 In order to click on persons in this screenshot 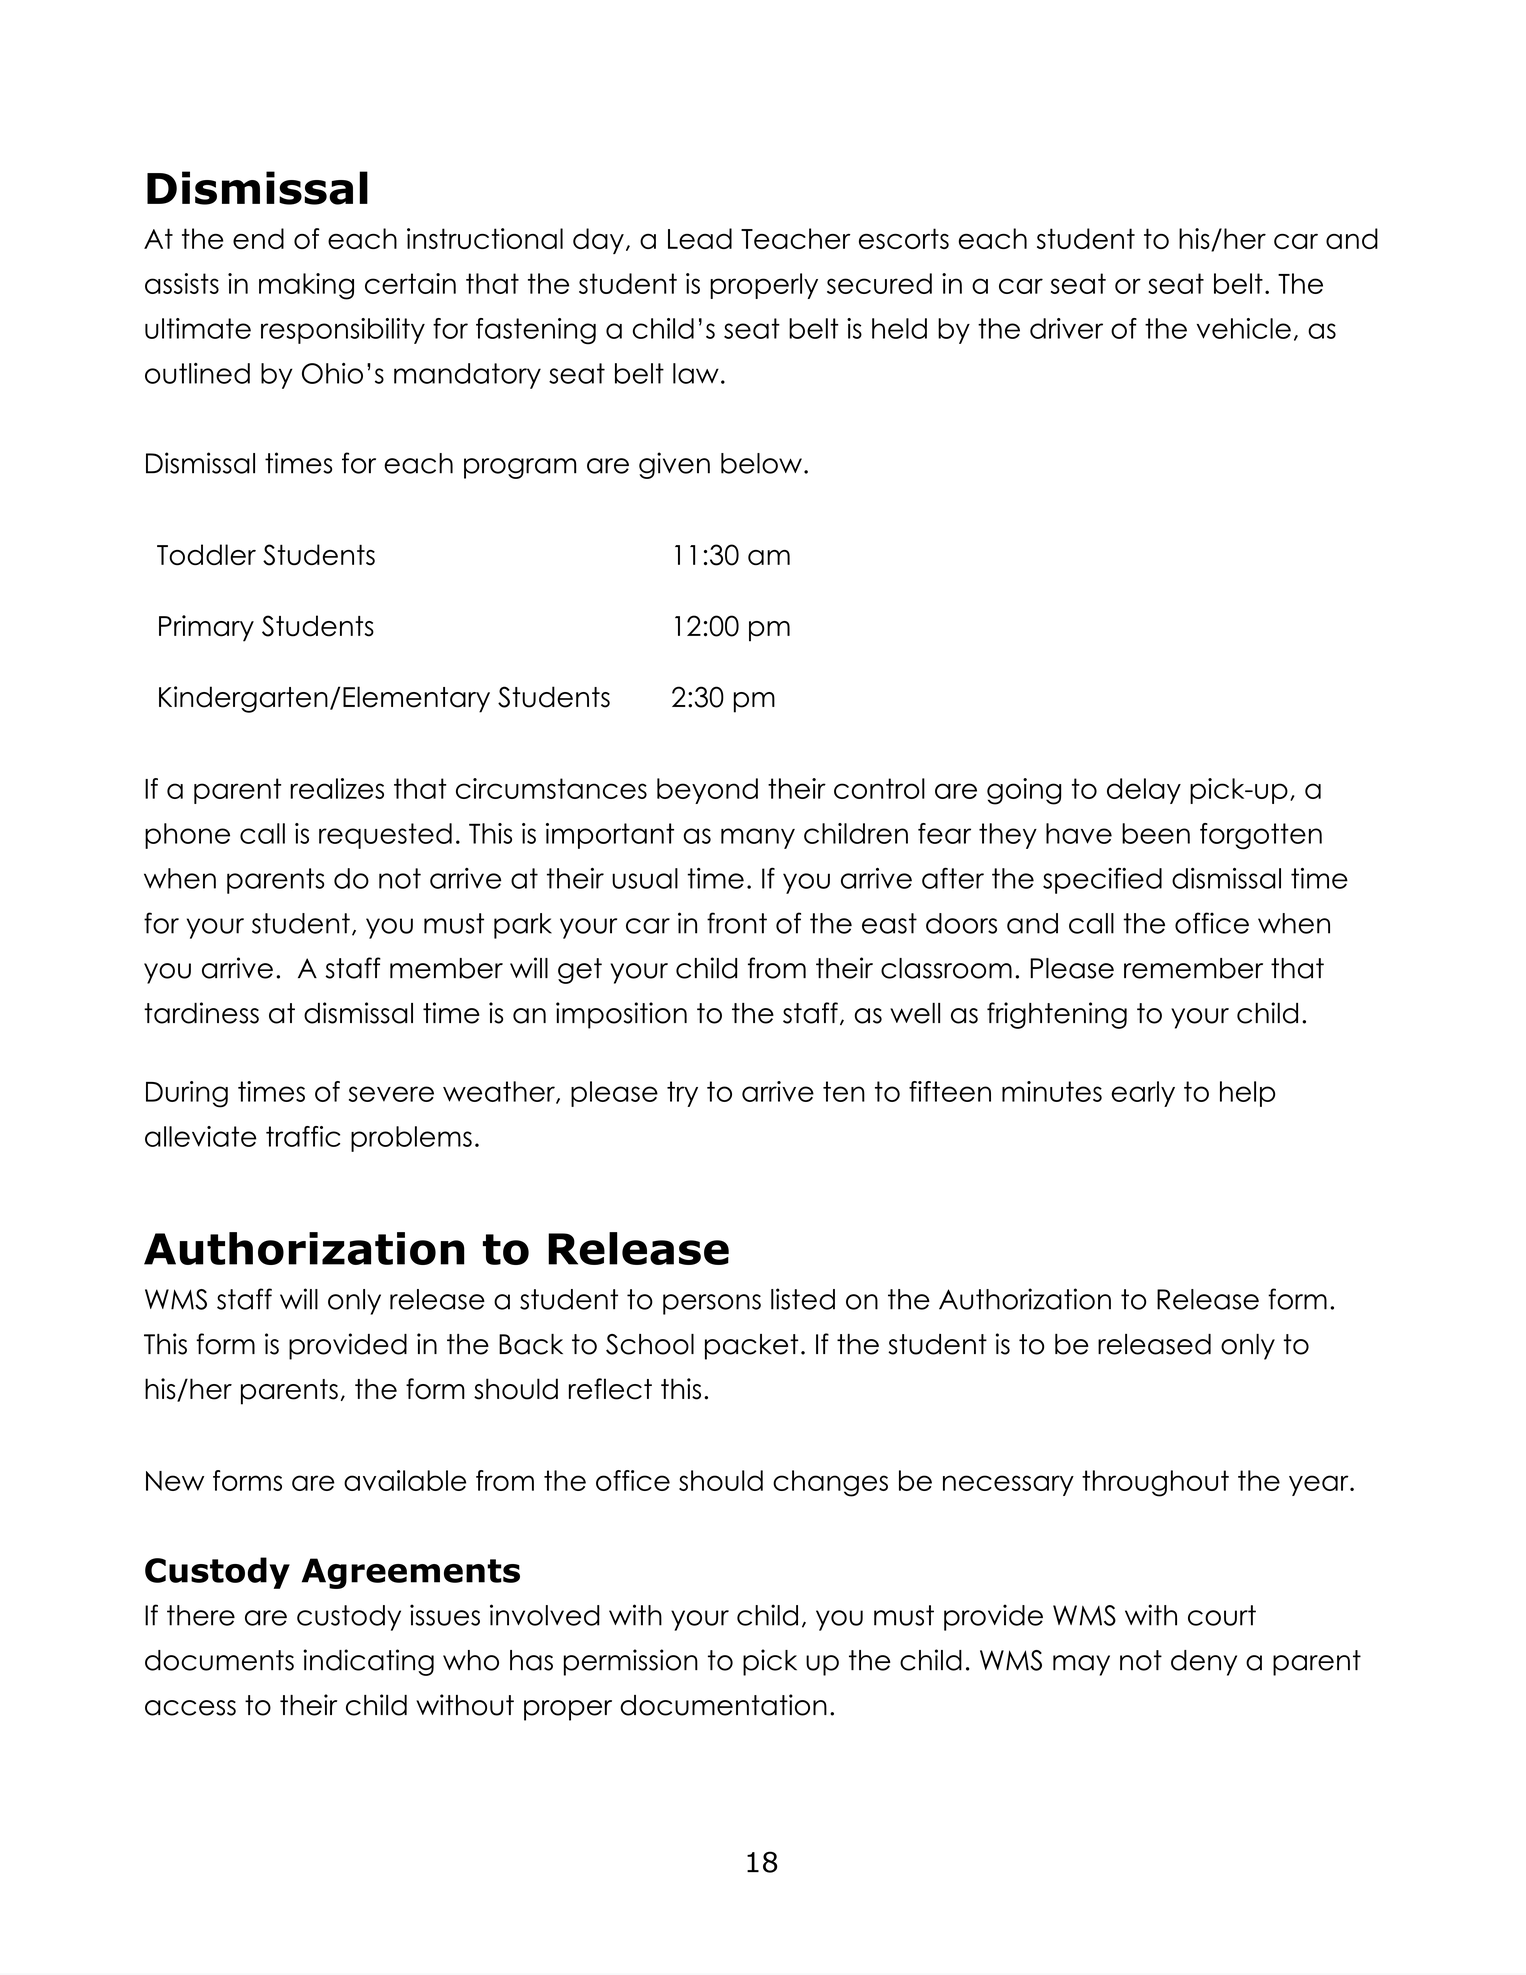, I will do `click(712, 1304)`.
